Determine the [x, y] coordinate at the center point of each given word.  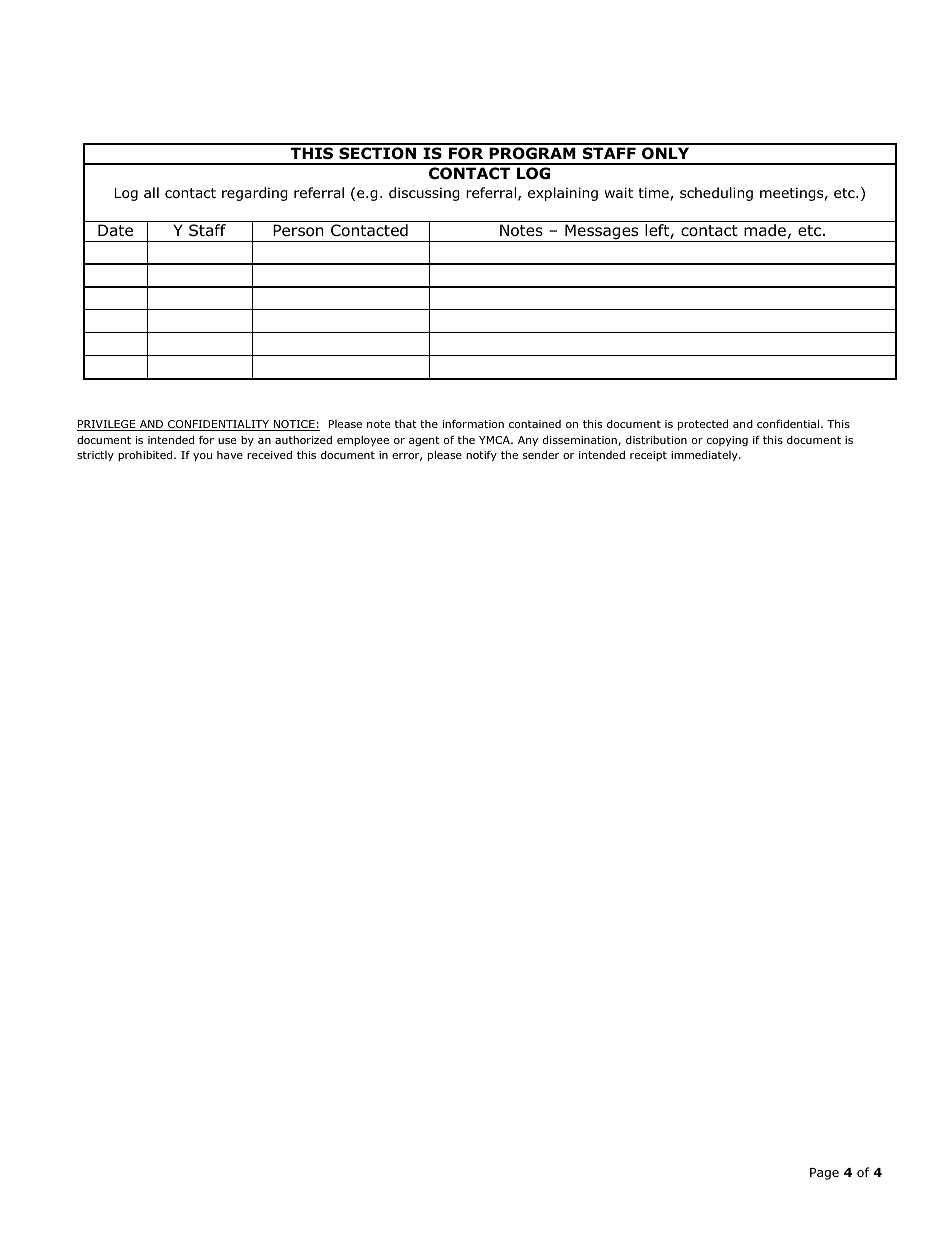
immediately [705, 455]
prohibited [146, 455]
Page [824, 1174]
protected [703, 424]
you [202, 457]
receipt [648, 456]
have [230, 455]
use [227, 441]
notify [481, 455]
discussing [424, 194]
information [473, 423]
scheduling [716, 194]
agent [424, 441]
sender [541, 454]
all [151, 192]
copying [727, 441]
